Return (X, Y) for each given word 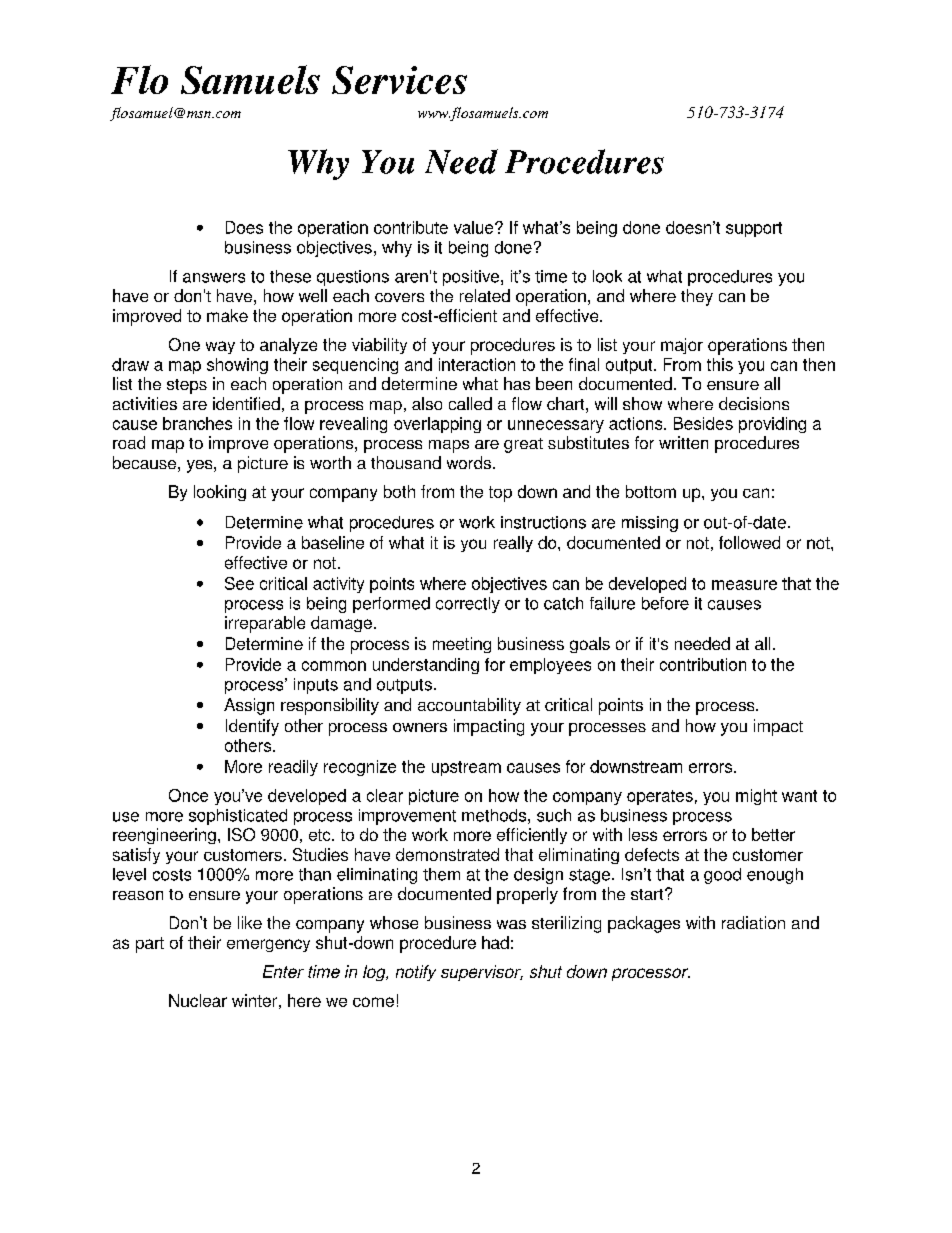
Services (399, 80)
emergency (268, 945)
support (754, 229)
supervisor (482, 973)
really (513, 544)
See (239, 583)
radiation (753, 922)
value (475, 227)
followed (749, 542)
